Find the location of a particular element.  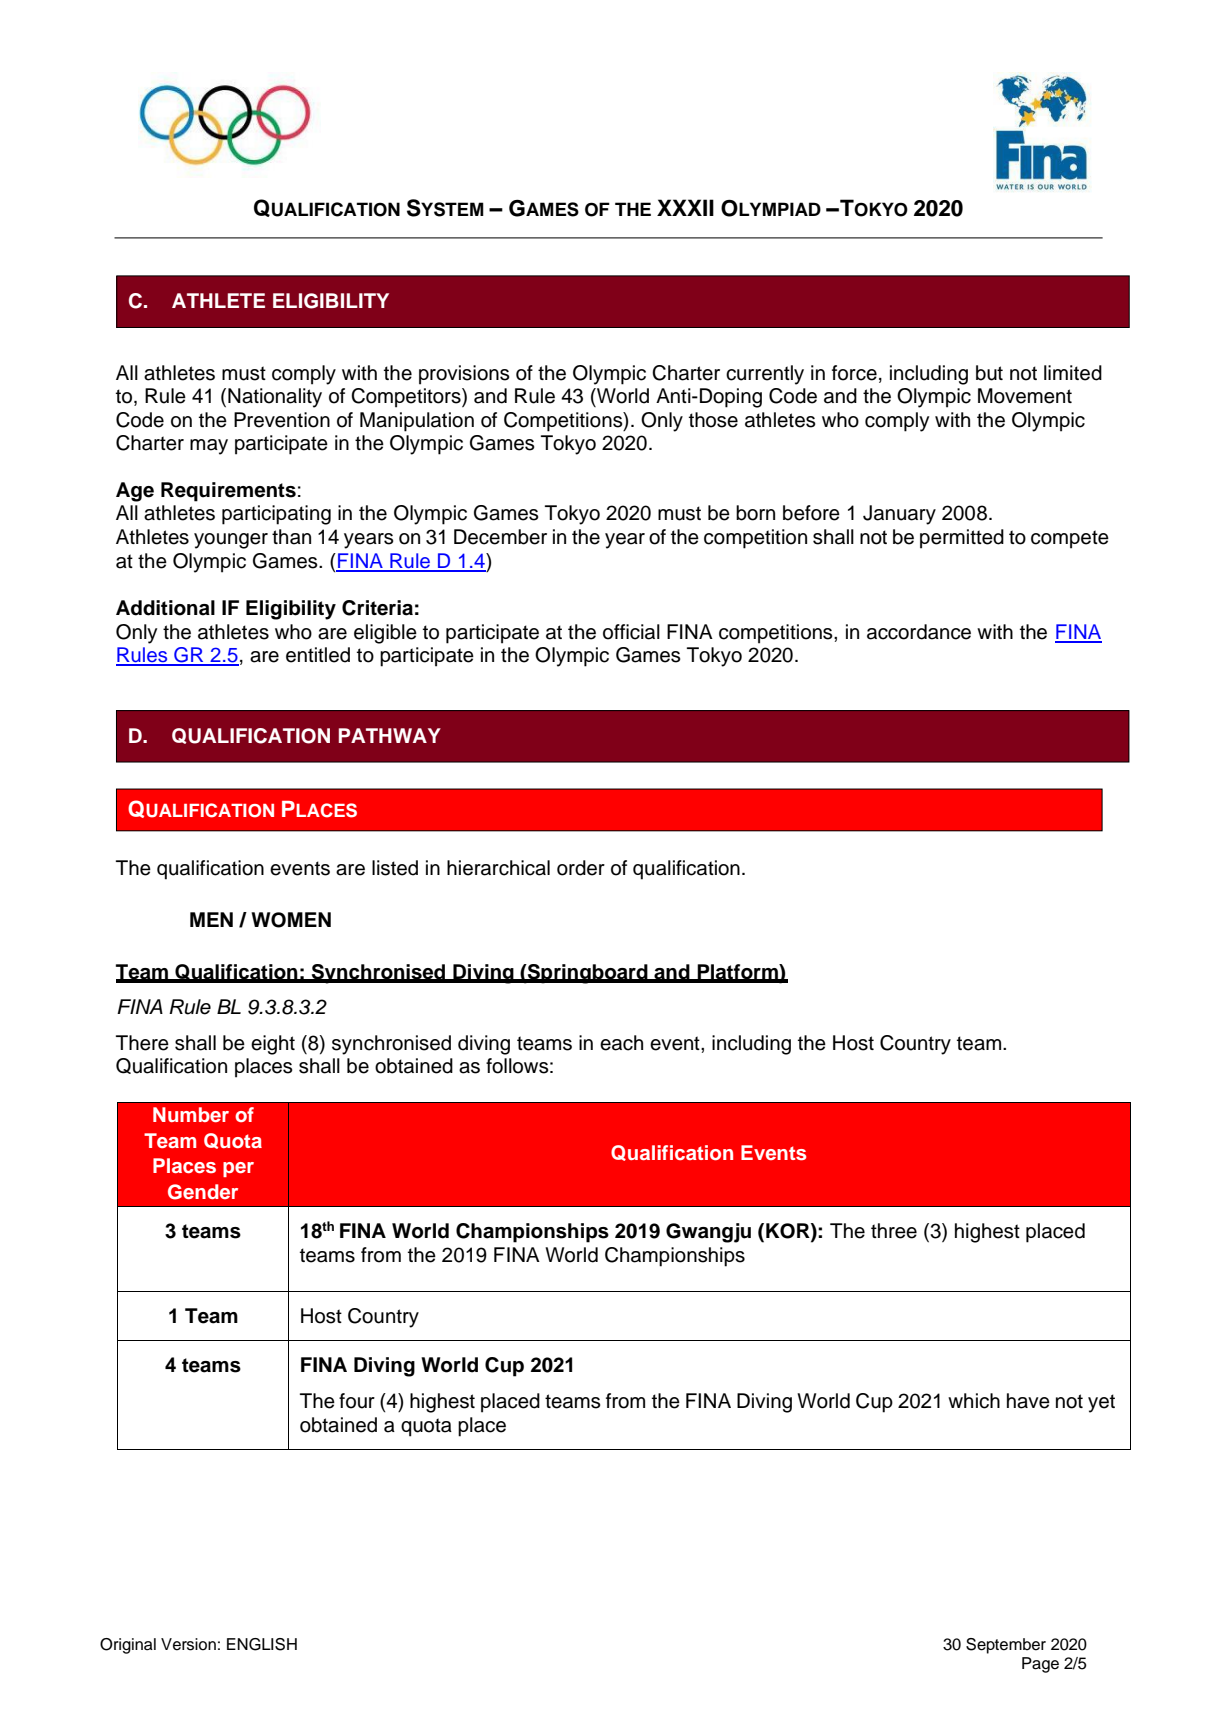

Movement is located at coordinates (1025, 396).
